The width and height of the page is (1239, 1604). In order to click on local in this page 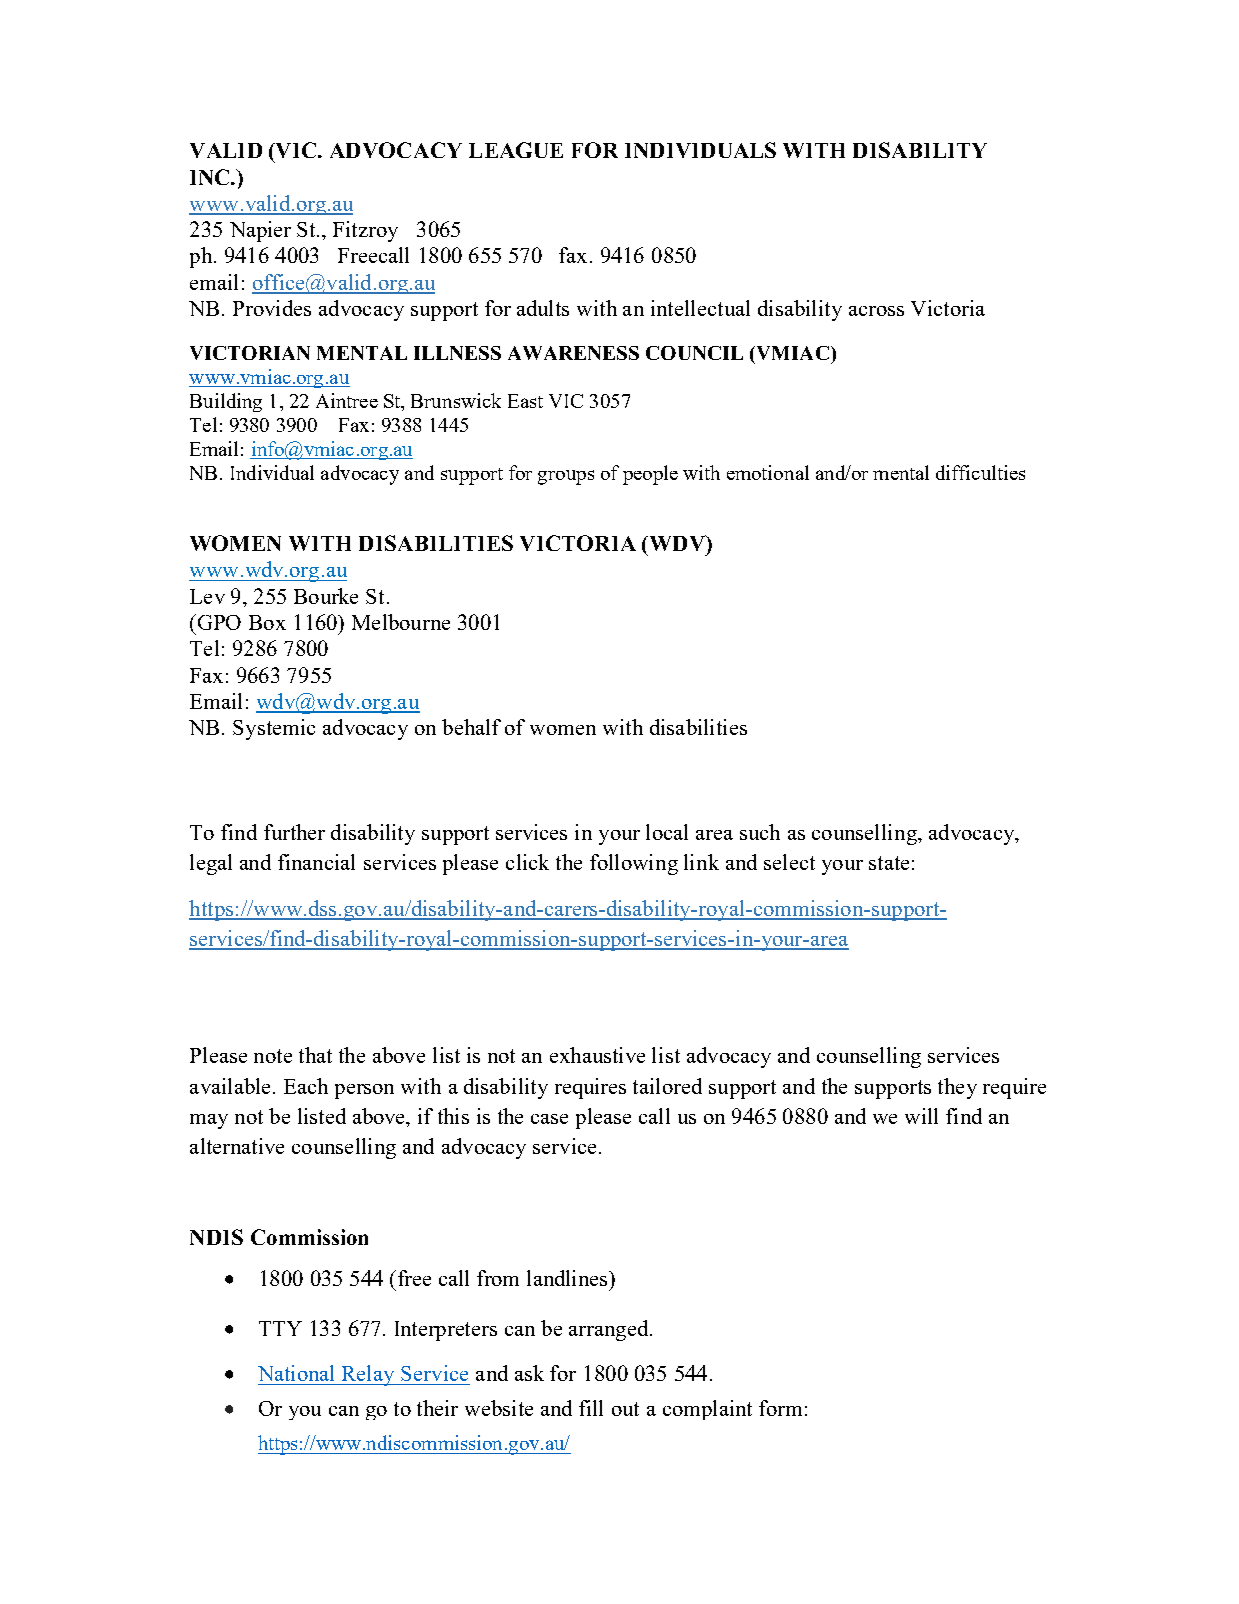, I will do `click(667, 832)`.
